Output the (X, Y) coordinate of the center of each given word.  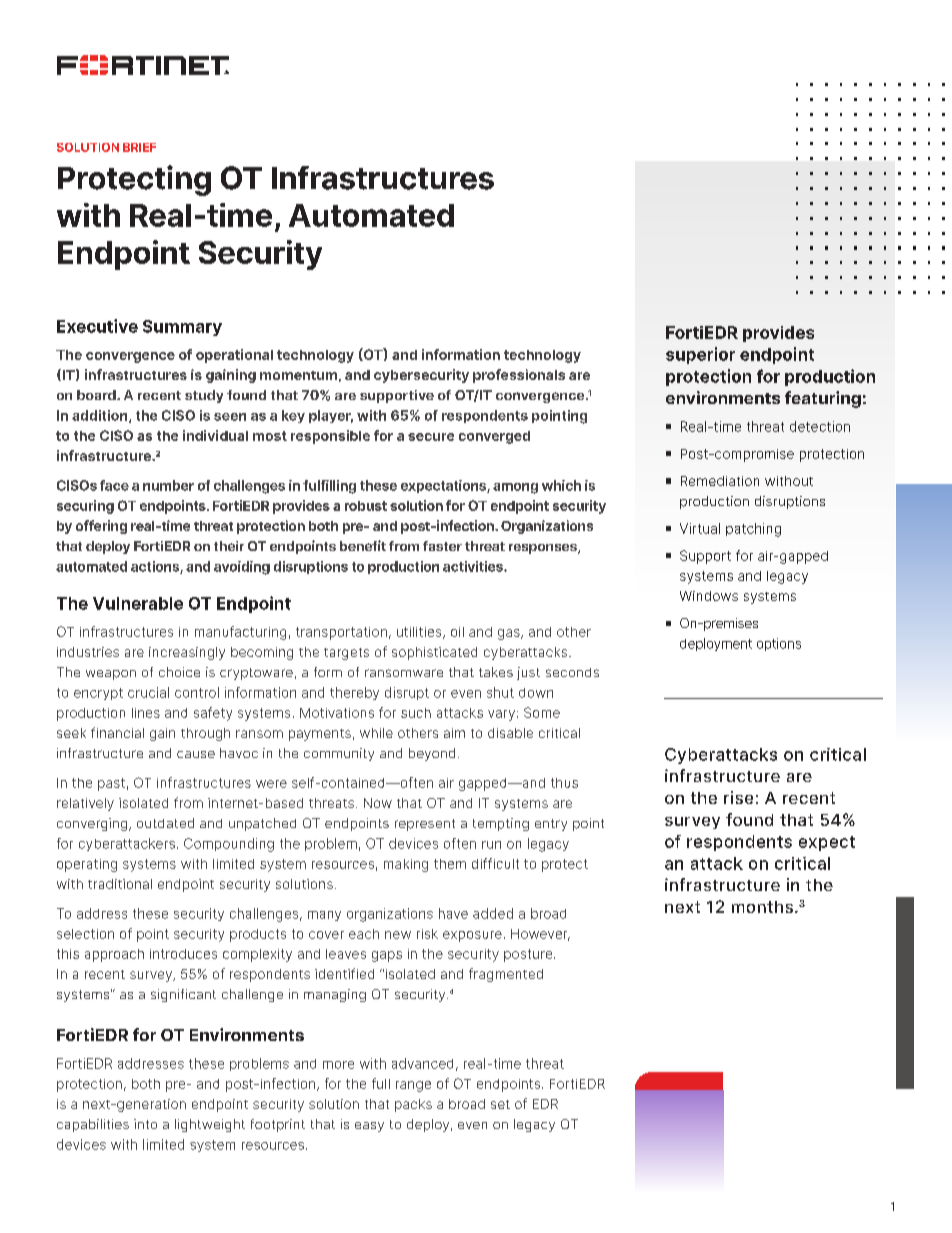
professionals (519, 376)
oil (457, 632)
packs (413, 1105)
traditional (120, 884)
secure (431, 437)
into (145, 1124)
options (779, 644)
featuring (823, 399)
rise (738, 797)
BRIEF (139, 147)
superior (700, 355)
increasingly (187, 653)
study (204, 396)
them (450, 864)
